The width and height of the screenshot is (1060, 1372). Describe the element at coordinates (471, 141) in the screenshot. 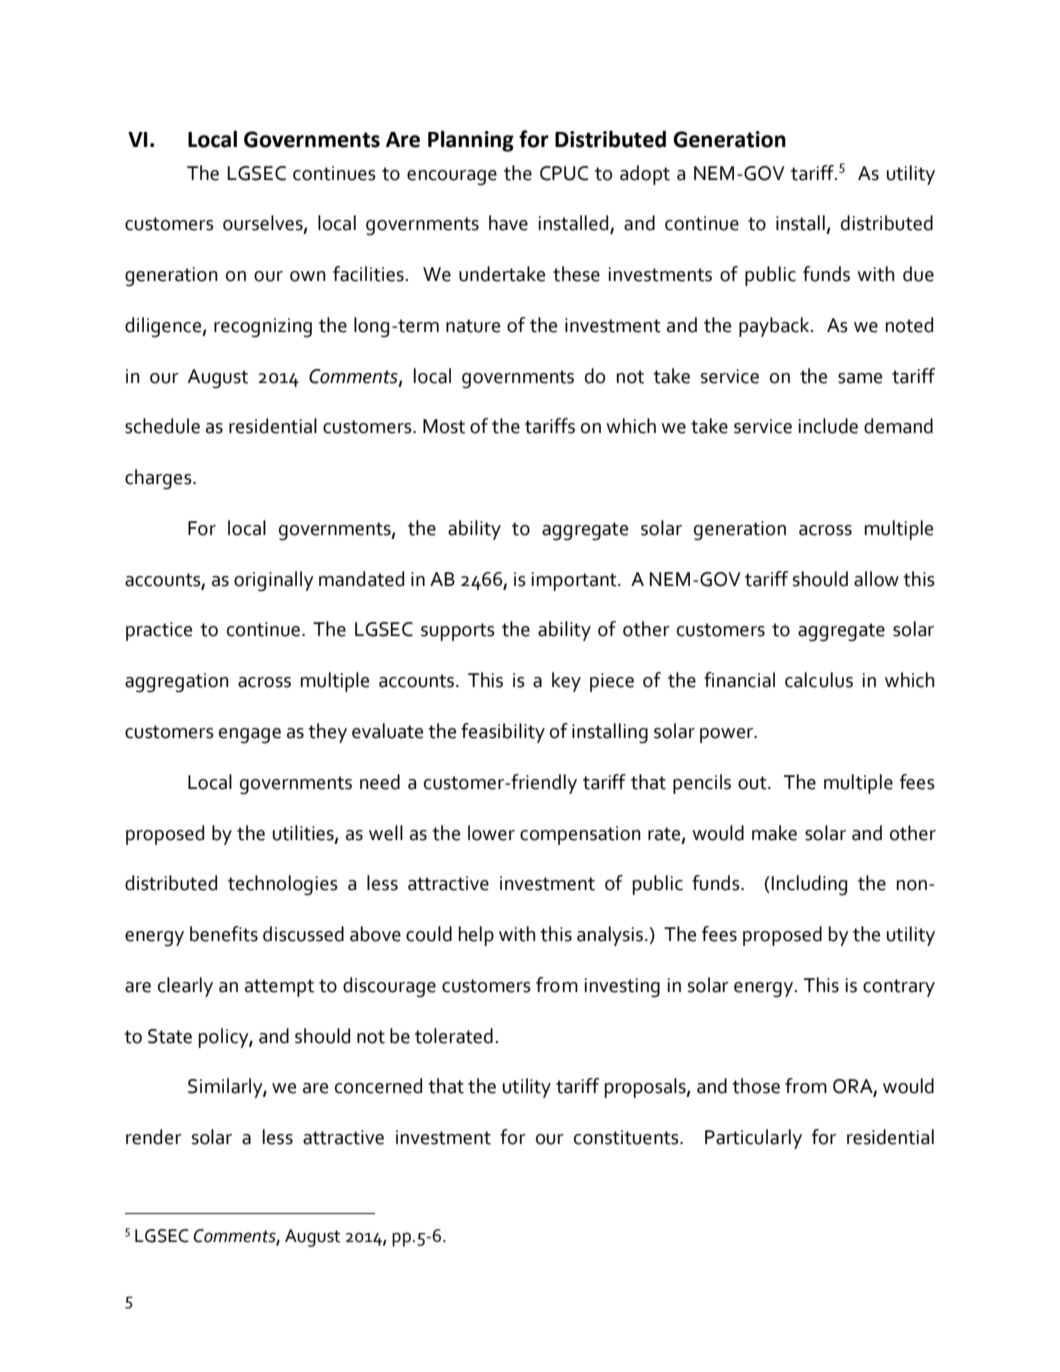

I see `Planning` at that location.
